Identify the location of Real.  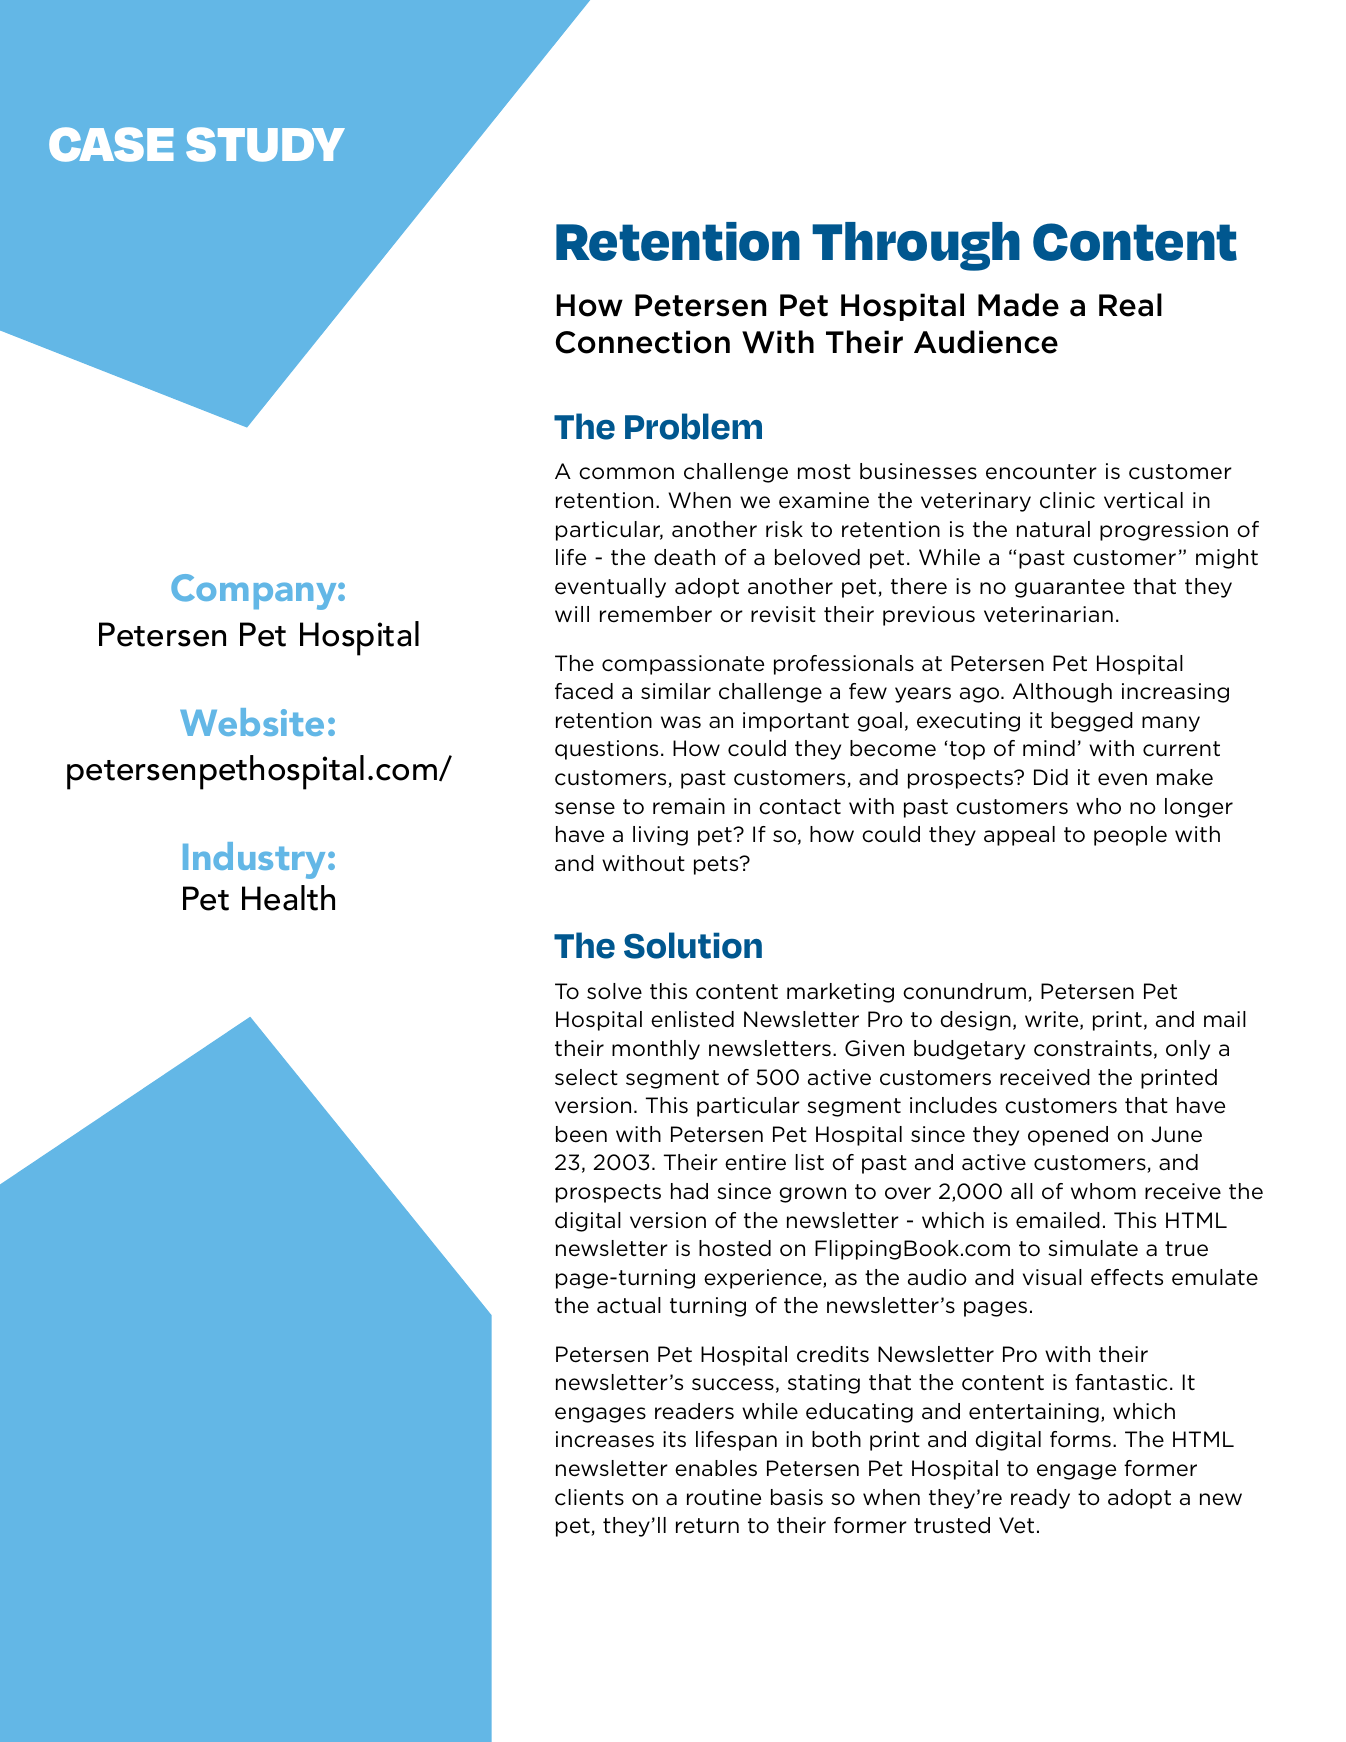
(1130, 305).
